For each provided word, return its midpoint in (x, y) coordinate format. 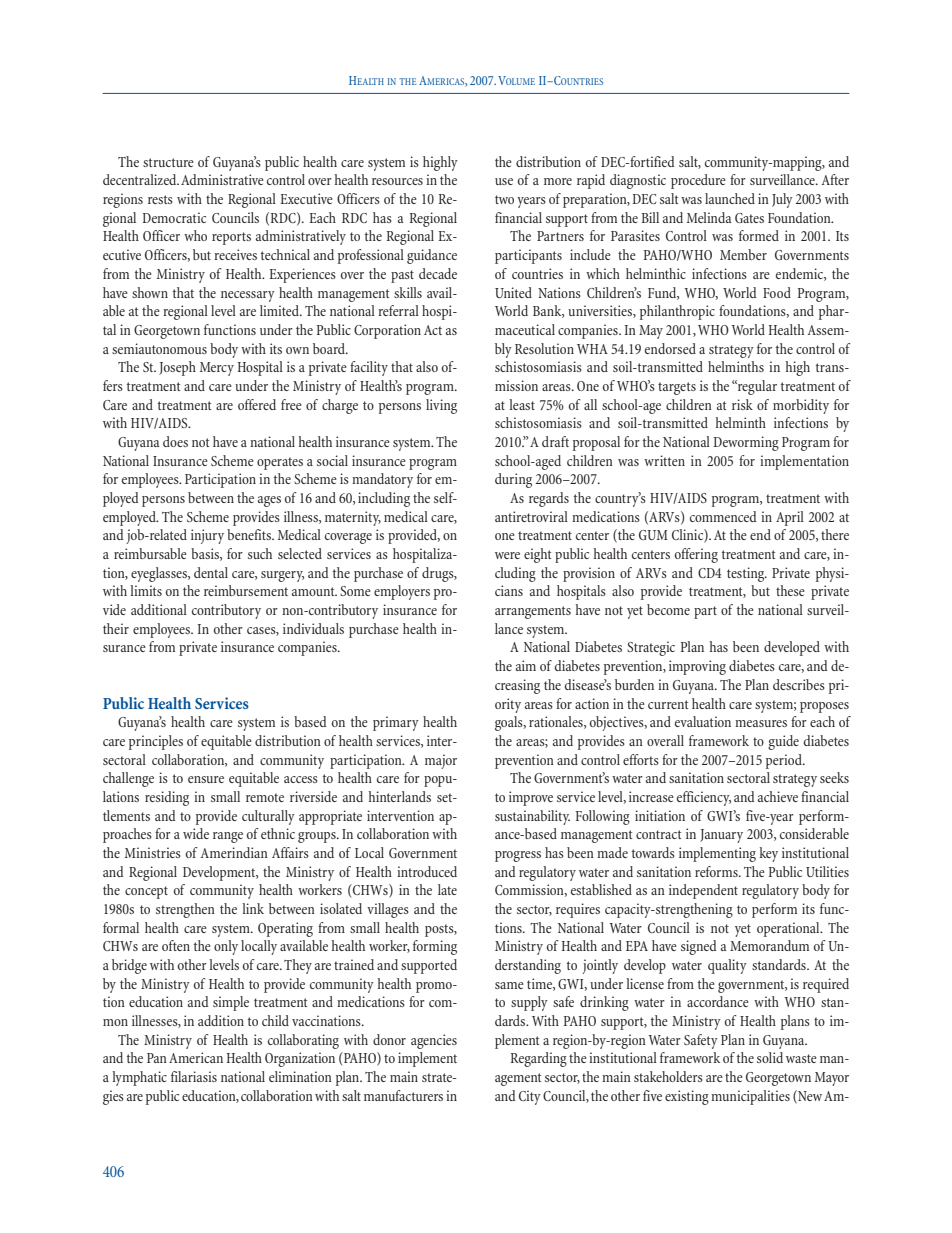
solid (770, 1057)
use (504, 181)
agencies (434, 1041)
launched (730, 198)
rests (160, 199)
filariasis (194, 1076)
